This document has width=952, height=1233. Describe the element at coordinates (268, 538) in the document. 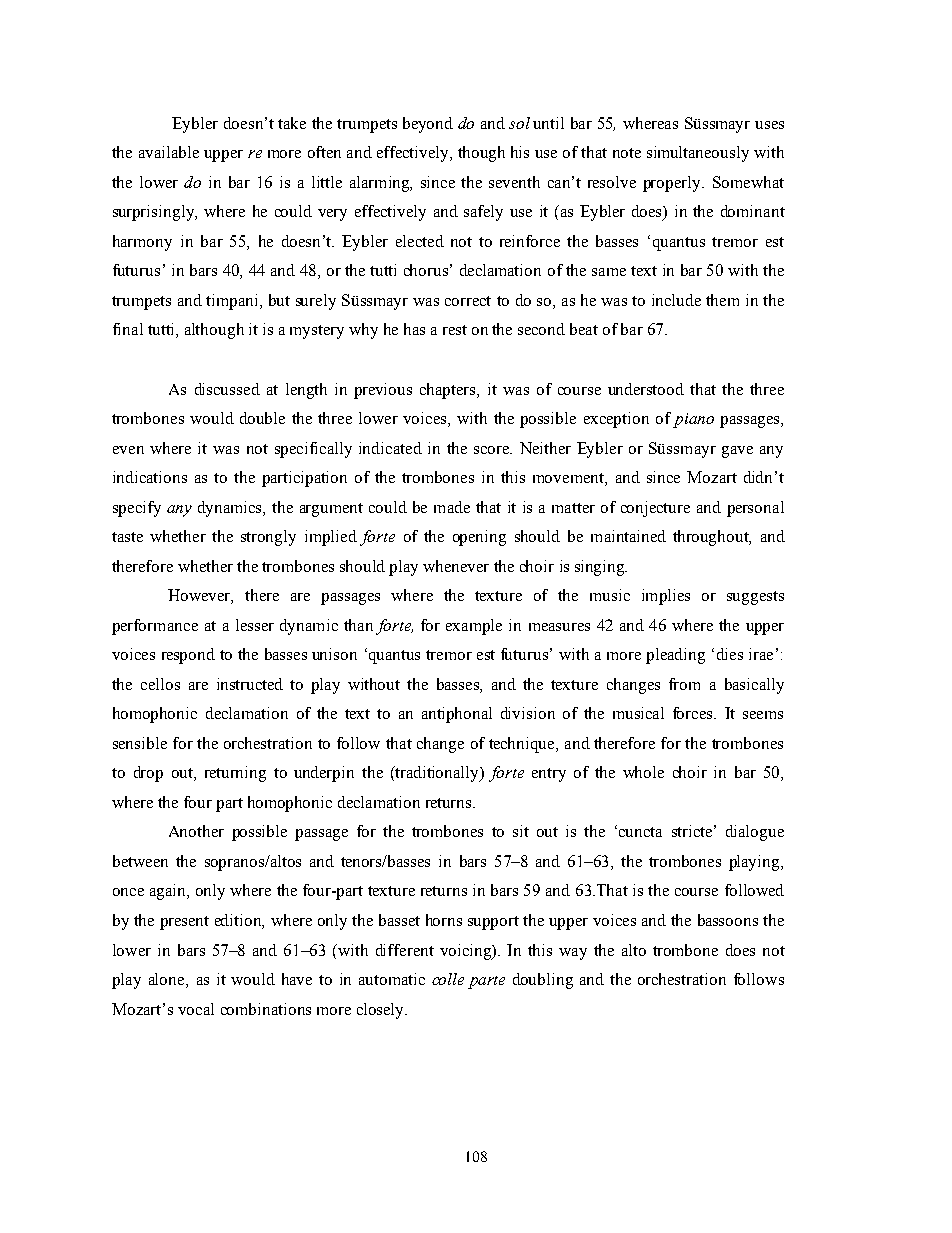

I see `strongly` at that location.
